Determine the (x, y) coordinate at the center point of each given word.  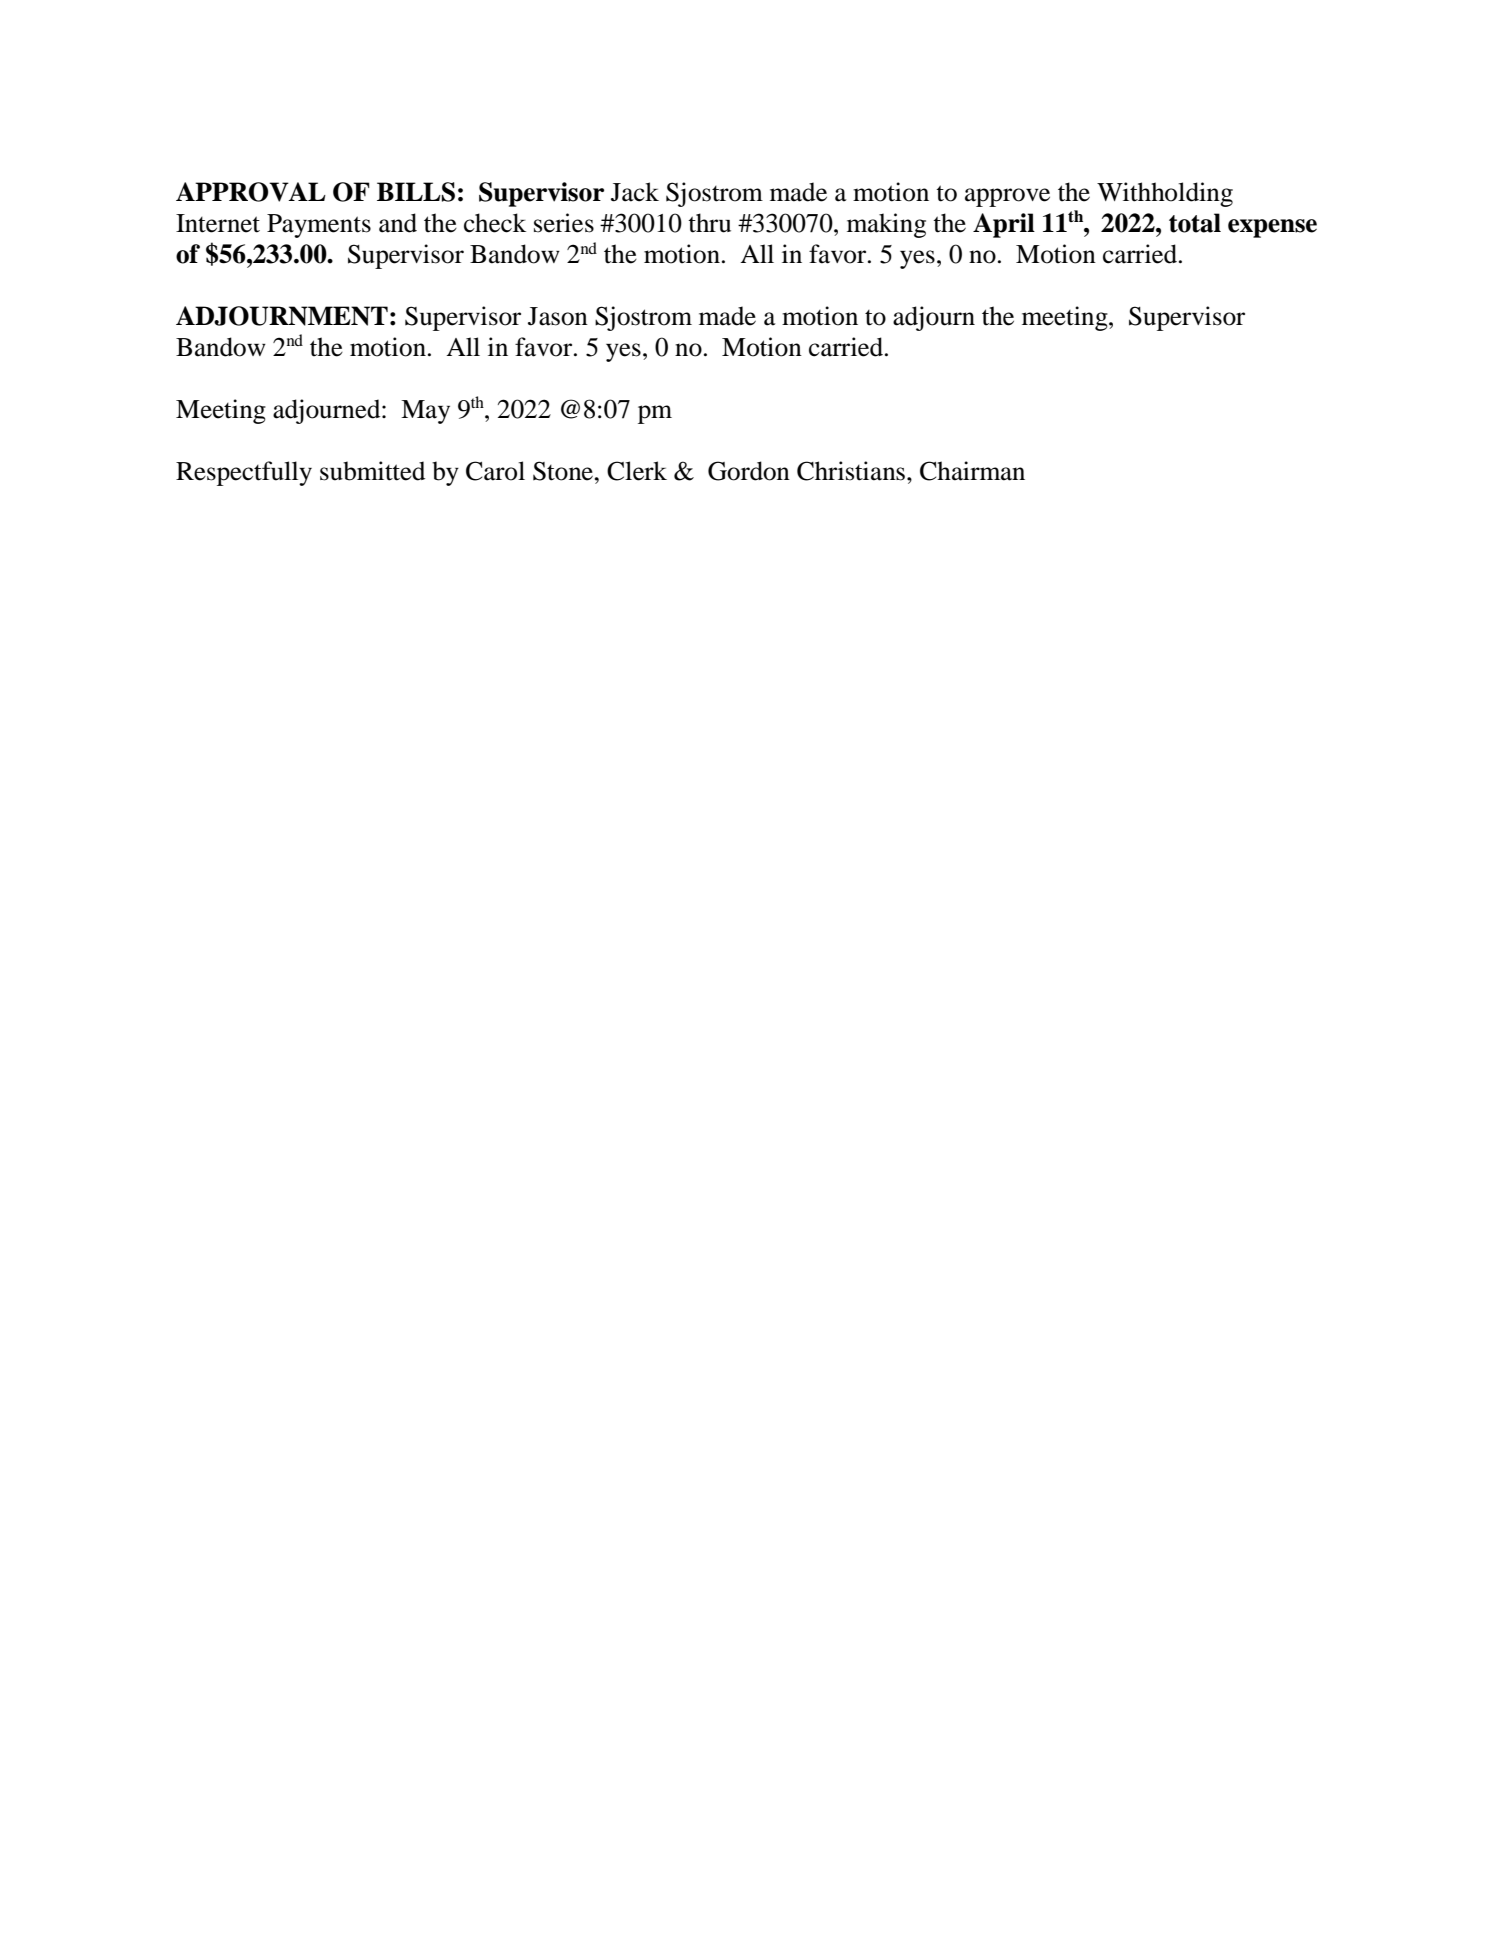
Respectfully (244, 473)
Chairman (972, 471)
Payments (319, 226)
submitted (372, 471)
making (886, 225)
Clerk (637, 471)
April (1004, 225)
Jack (635, 192)
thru (709, 223)
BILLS (416, 192)
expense (1272, 228)
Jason (558, 316)
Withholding (1165, 194)
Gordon (749, 471)
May (425, 412)
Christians (851, 471)
